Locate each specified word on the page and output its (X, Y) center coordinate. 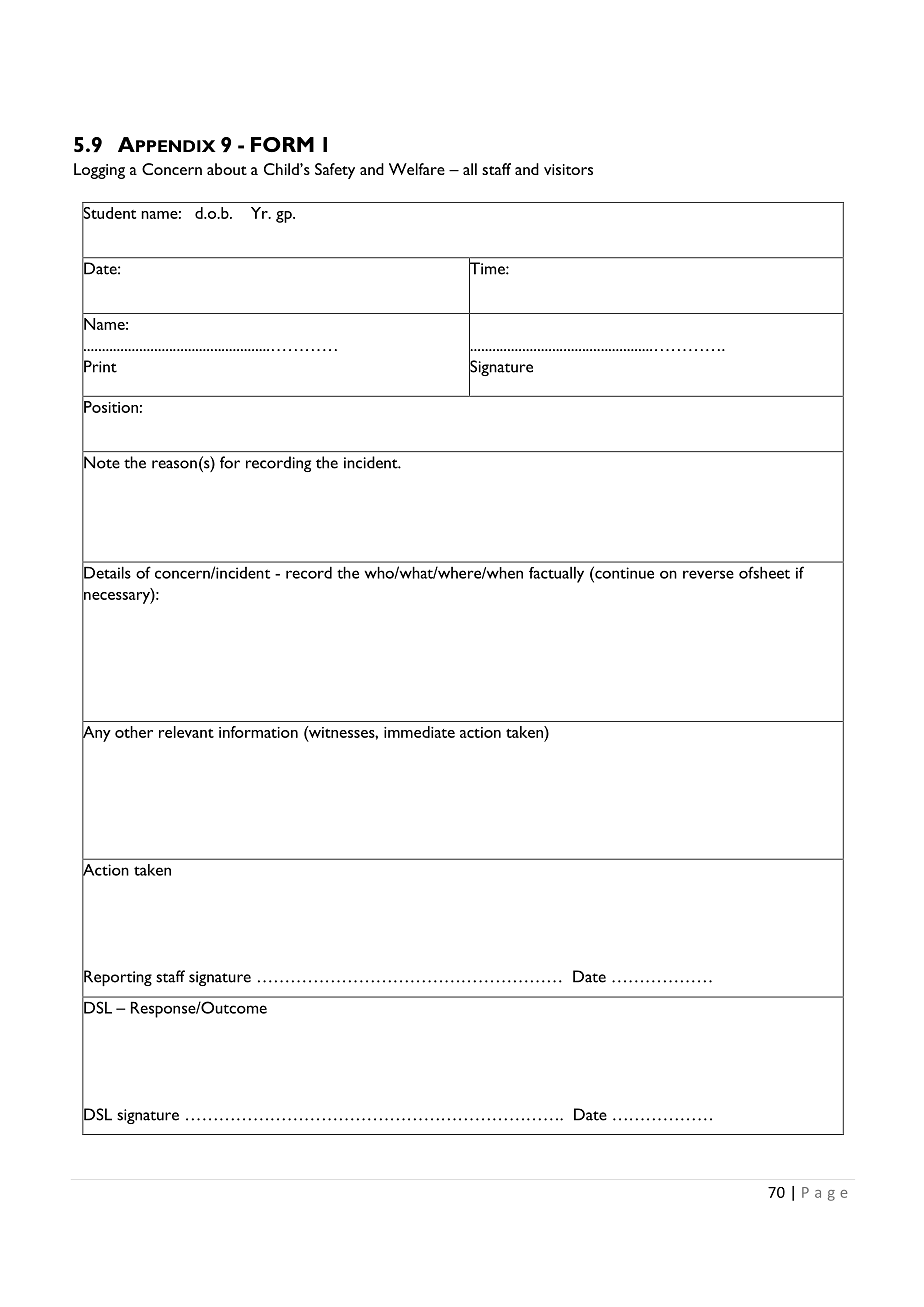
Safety (335, 171)
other (134, 732)
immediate (419, 732)
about (227, 169)
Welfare (417, 169)
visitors (568, 169)
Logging (99, 171)
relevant (186, 732)
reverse (708, 574)
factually (556, 575)
